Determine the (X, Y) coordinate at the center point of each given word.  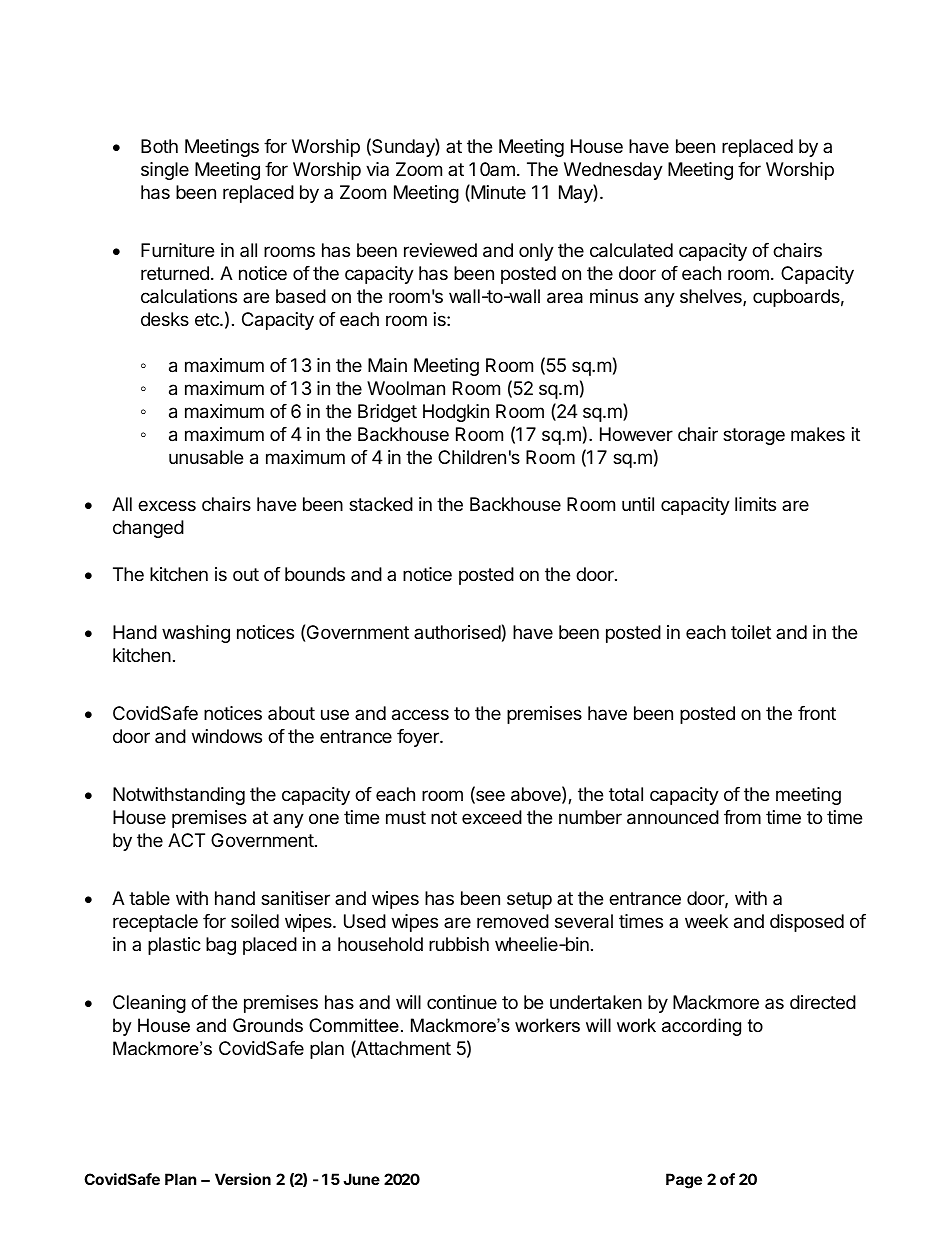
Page (684, 1181)
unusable (206, 457)
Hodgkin (456, 413)
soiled (255, 921)
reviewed (440, 250)
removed (513, 921)
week (706, 921)
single (165, 171)
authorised (457, 632)
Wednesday (613, 171)
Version (243, 1179)
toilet (751, 632)
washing (196, 634)
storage (754, 436)
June (361, 1179)
